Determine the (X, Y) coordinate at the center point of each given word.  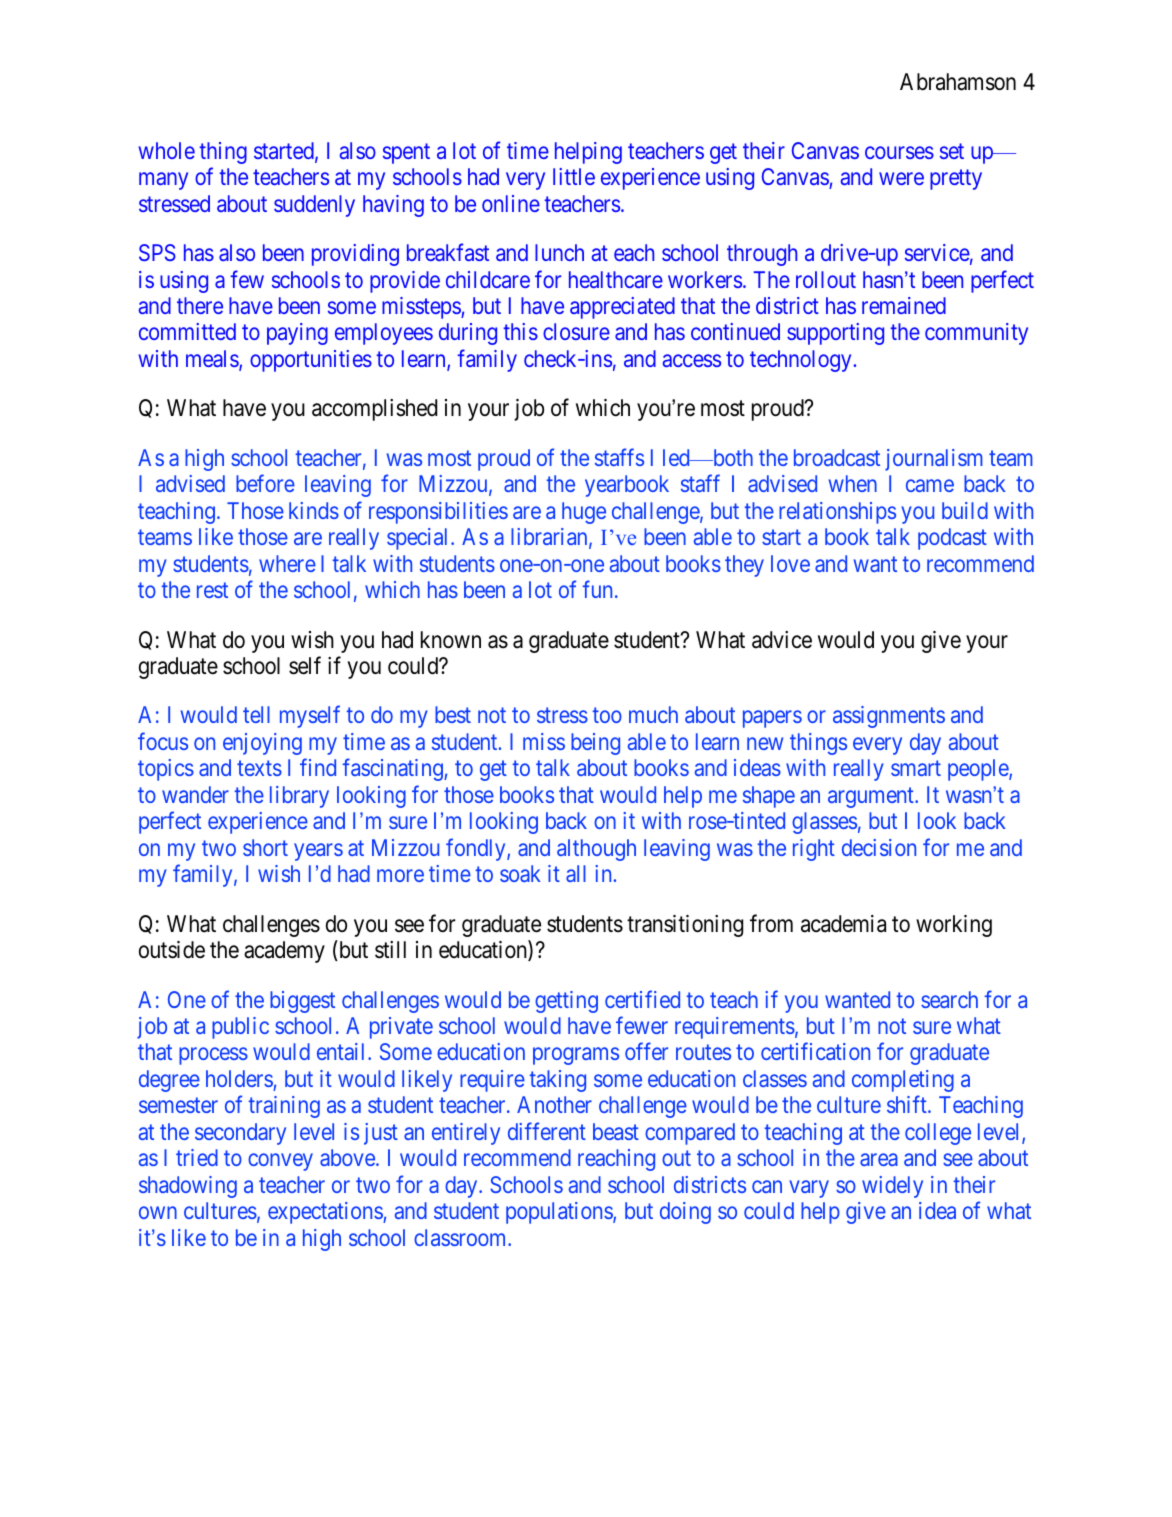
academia (843, 924)
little (574, 176)
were (901, 179)
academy (284, 952)
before (265, 483)
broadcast (837, 457)
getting (566, 1002)
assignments (889, 717)
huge (584, 513)
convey (280, 1162)
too (607, 715)
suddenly (314, 206)
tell (256, 714)
